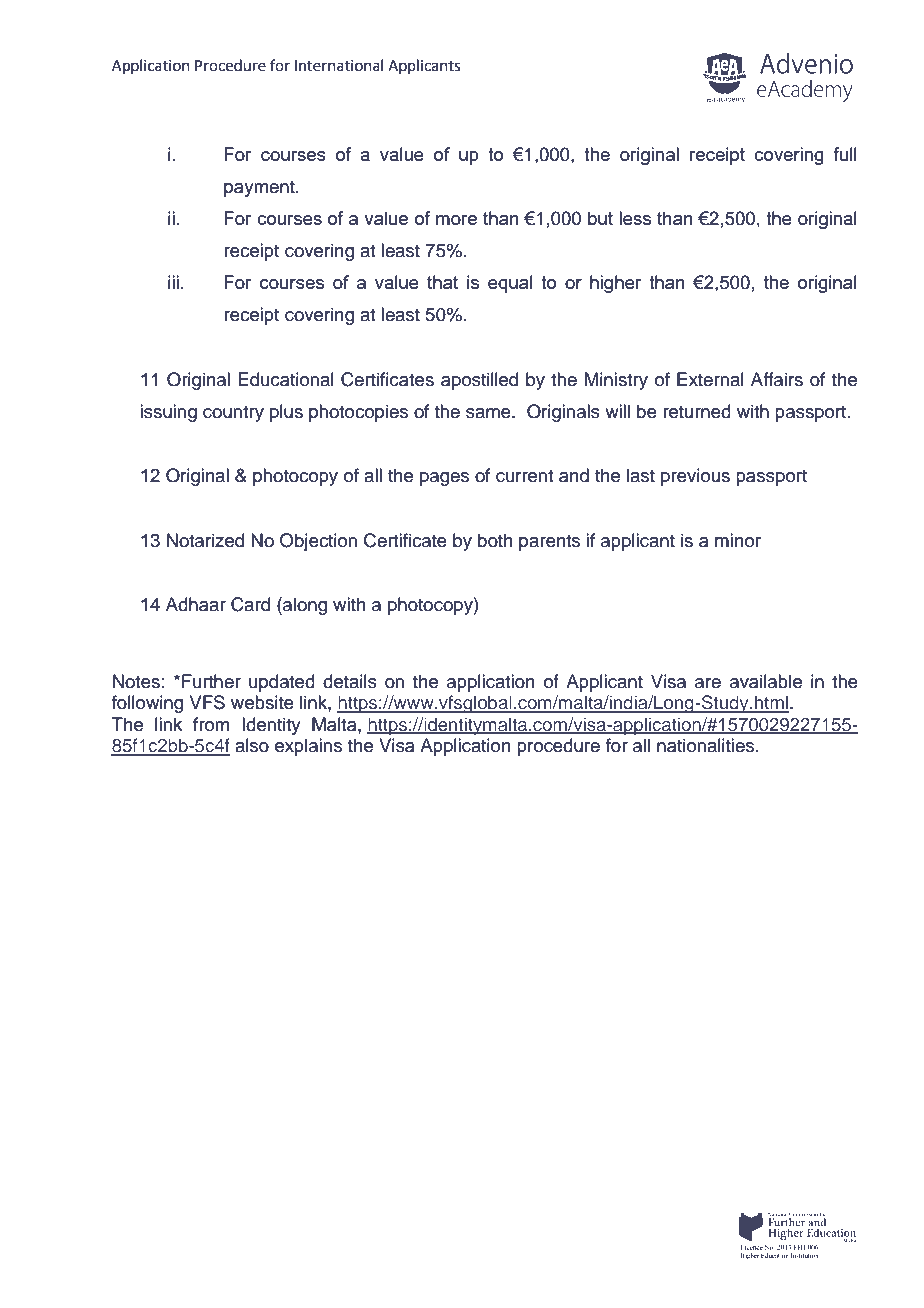 The image size is (924, 1308). What do you see at coordinates (495, 540) in the image?
I see `both` at bounding box center [495, 540].
